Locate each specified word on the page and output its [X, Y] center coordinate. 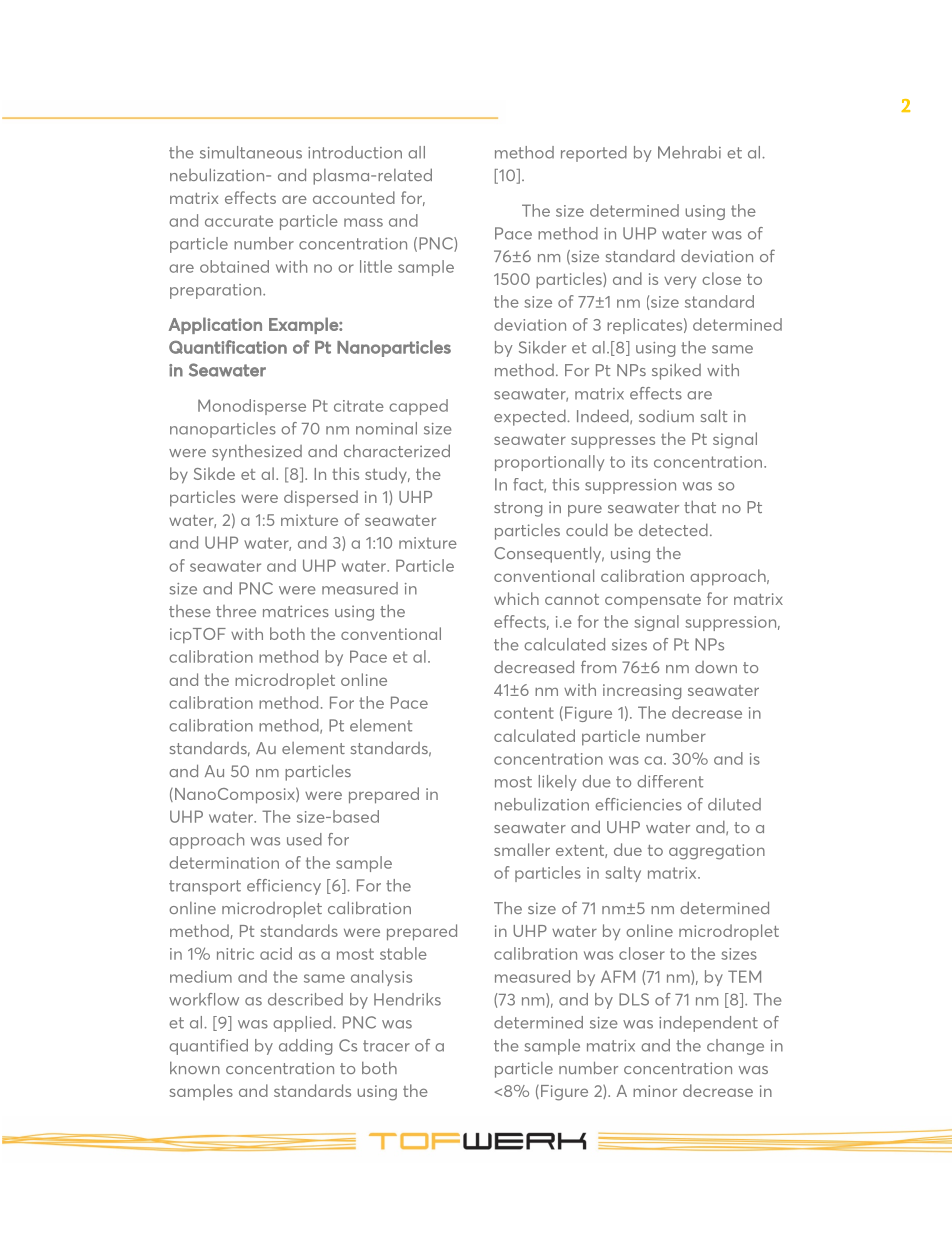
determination [224, 862]
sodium [666, 416]
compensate [653, 601]
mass [363, 222]
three [236, 611]
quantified [208, 1047]
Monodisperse [252, 407]
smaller [522, 849]
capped [418, 407]
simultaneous [251, 152]
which [516, 598]
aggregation [717, 852]
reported [594, 154]
